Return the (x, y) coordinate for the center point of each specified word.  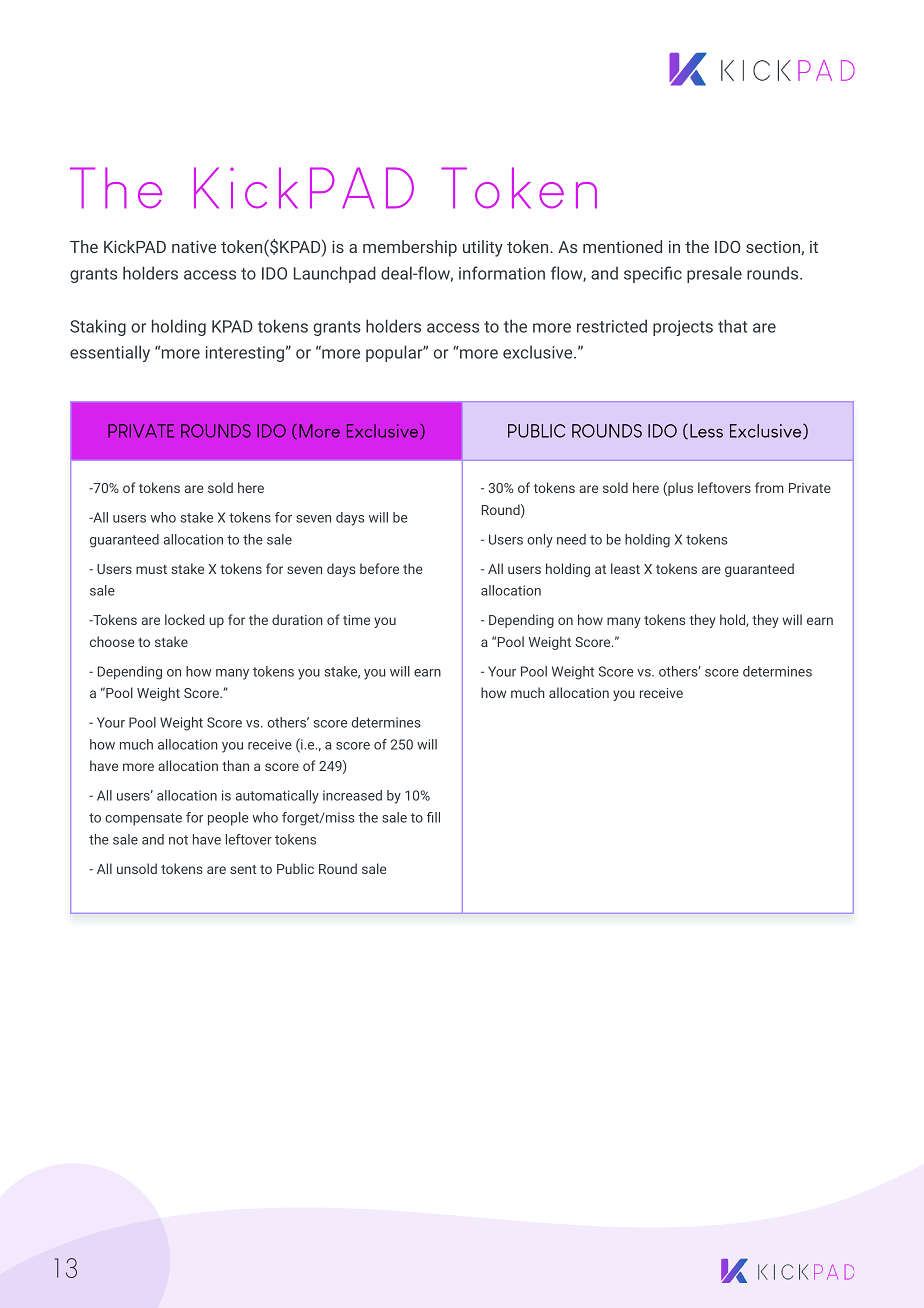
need (571, 539)
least (625, 568)
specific (653, 274)
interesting (245, 354)
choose (112, 641)
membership (410, 248)
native (194, 246)
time (356, 620)
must (151, 569)
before (379, 568)
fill (433, 817)
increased (352, 795)
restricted (612, 326)
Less (706, 431)
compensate (143, 819)
